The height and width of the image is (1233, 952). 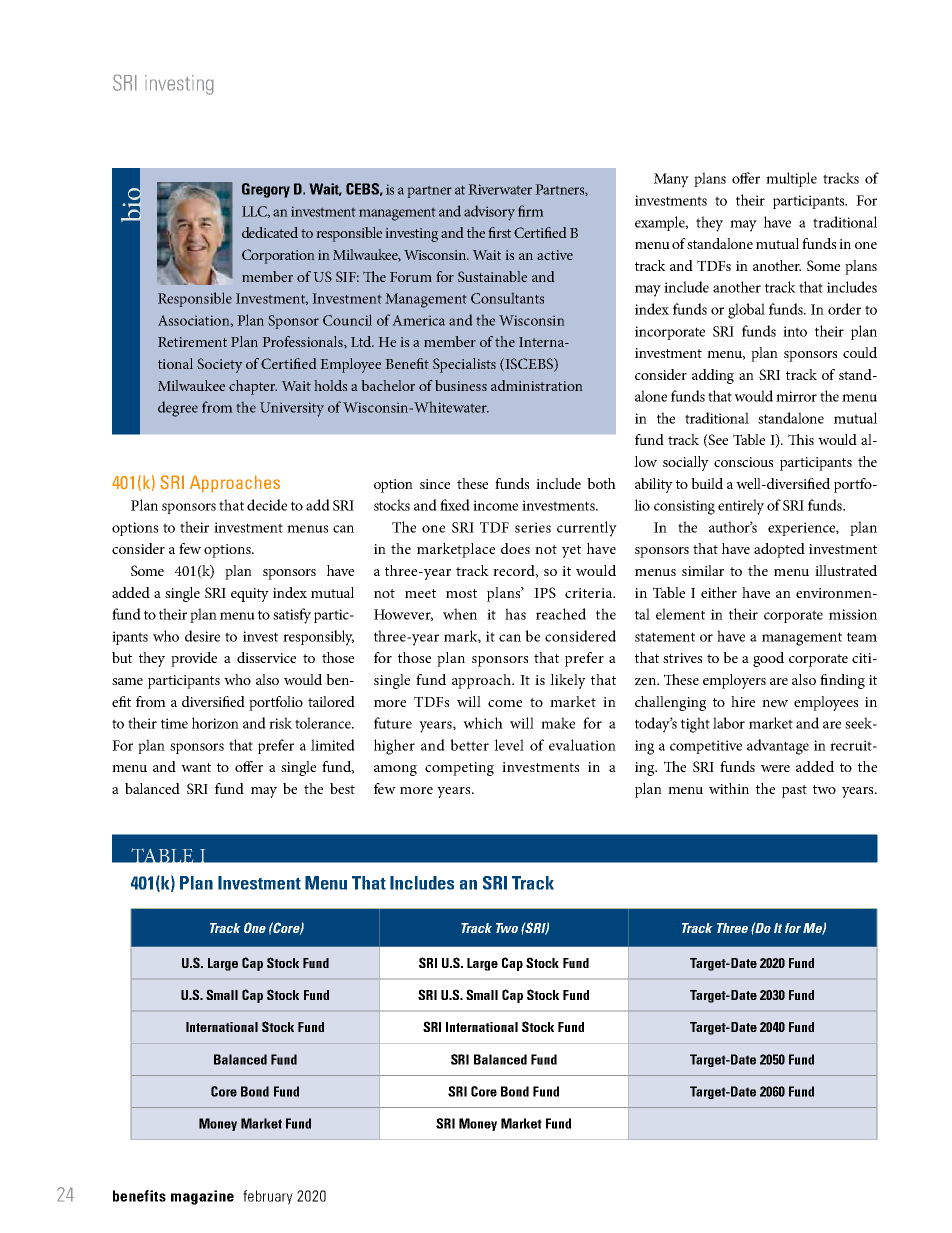 I want to click on magazine, so click(x=202, y=1197).
